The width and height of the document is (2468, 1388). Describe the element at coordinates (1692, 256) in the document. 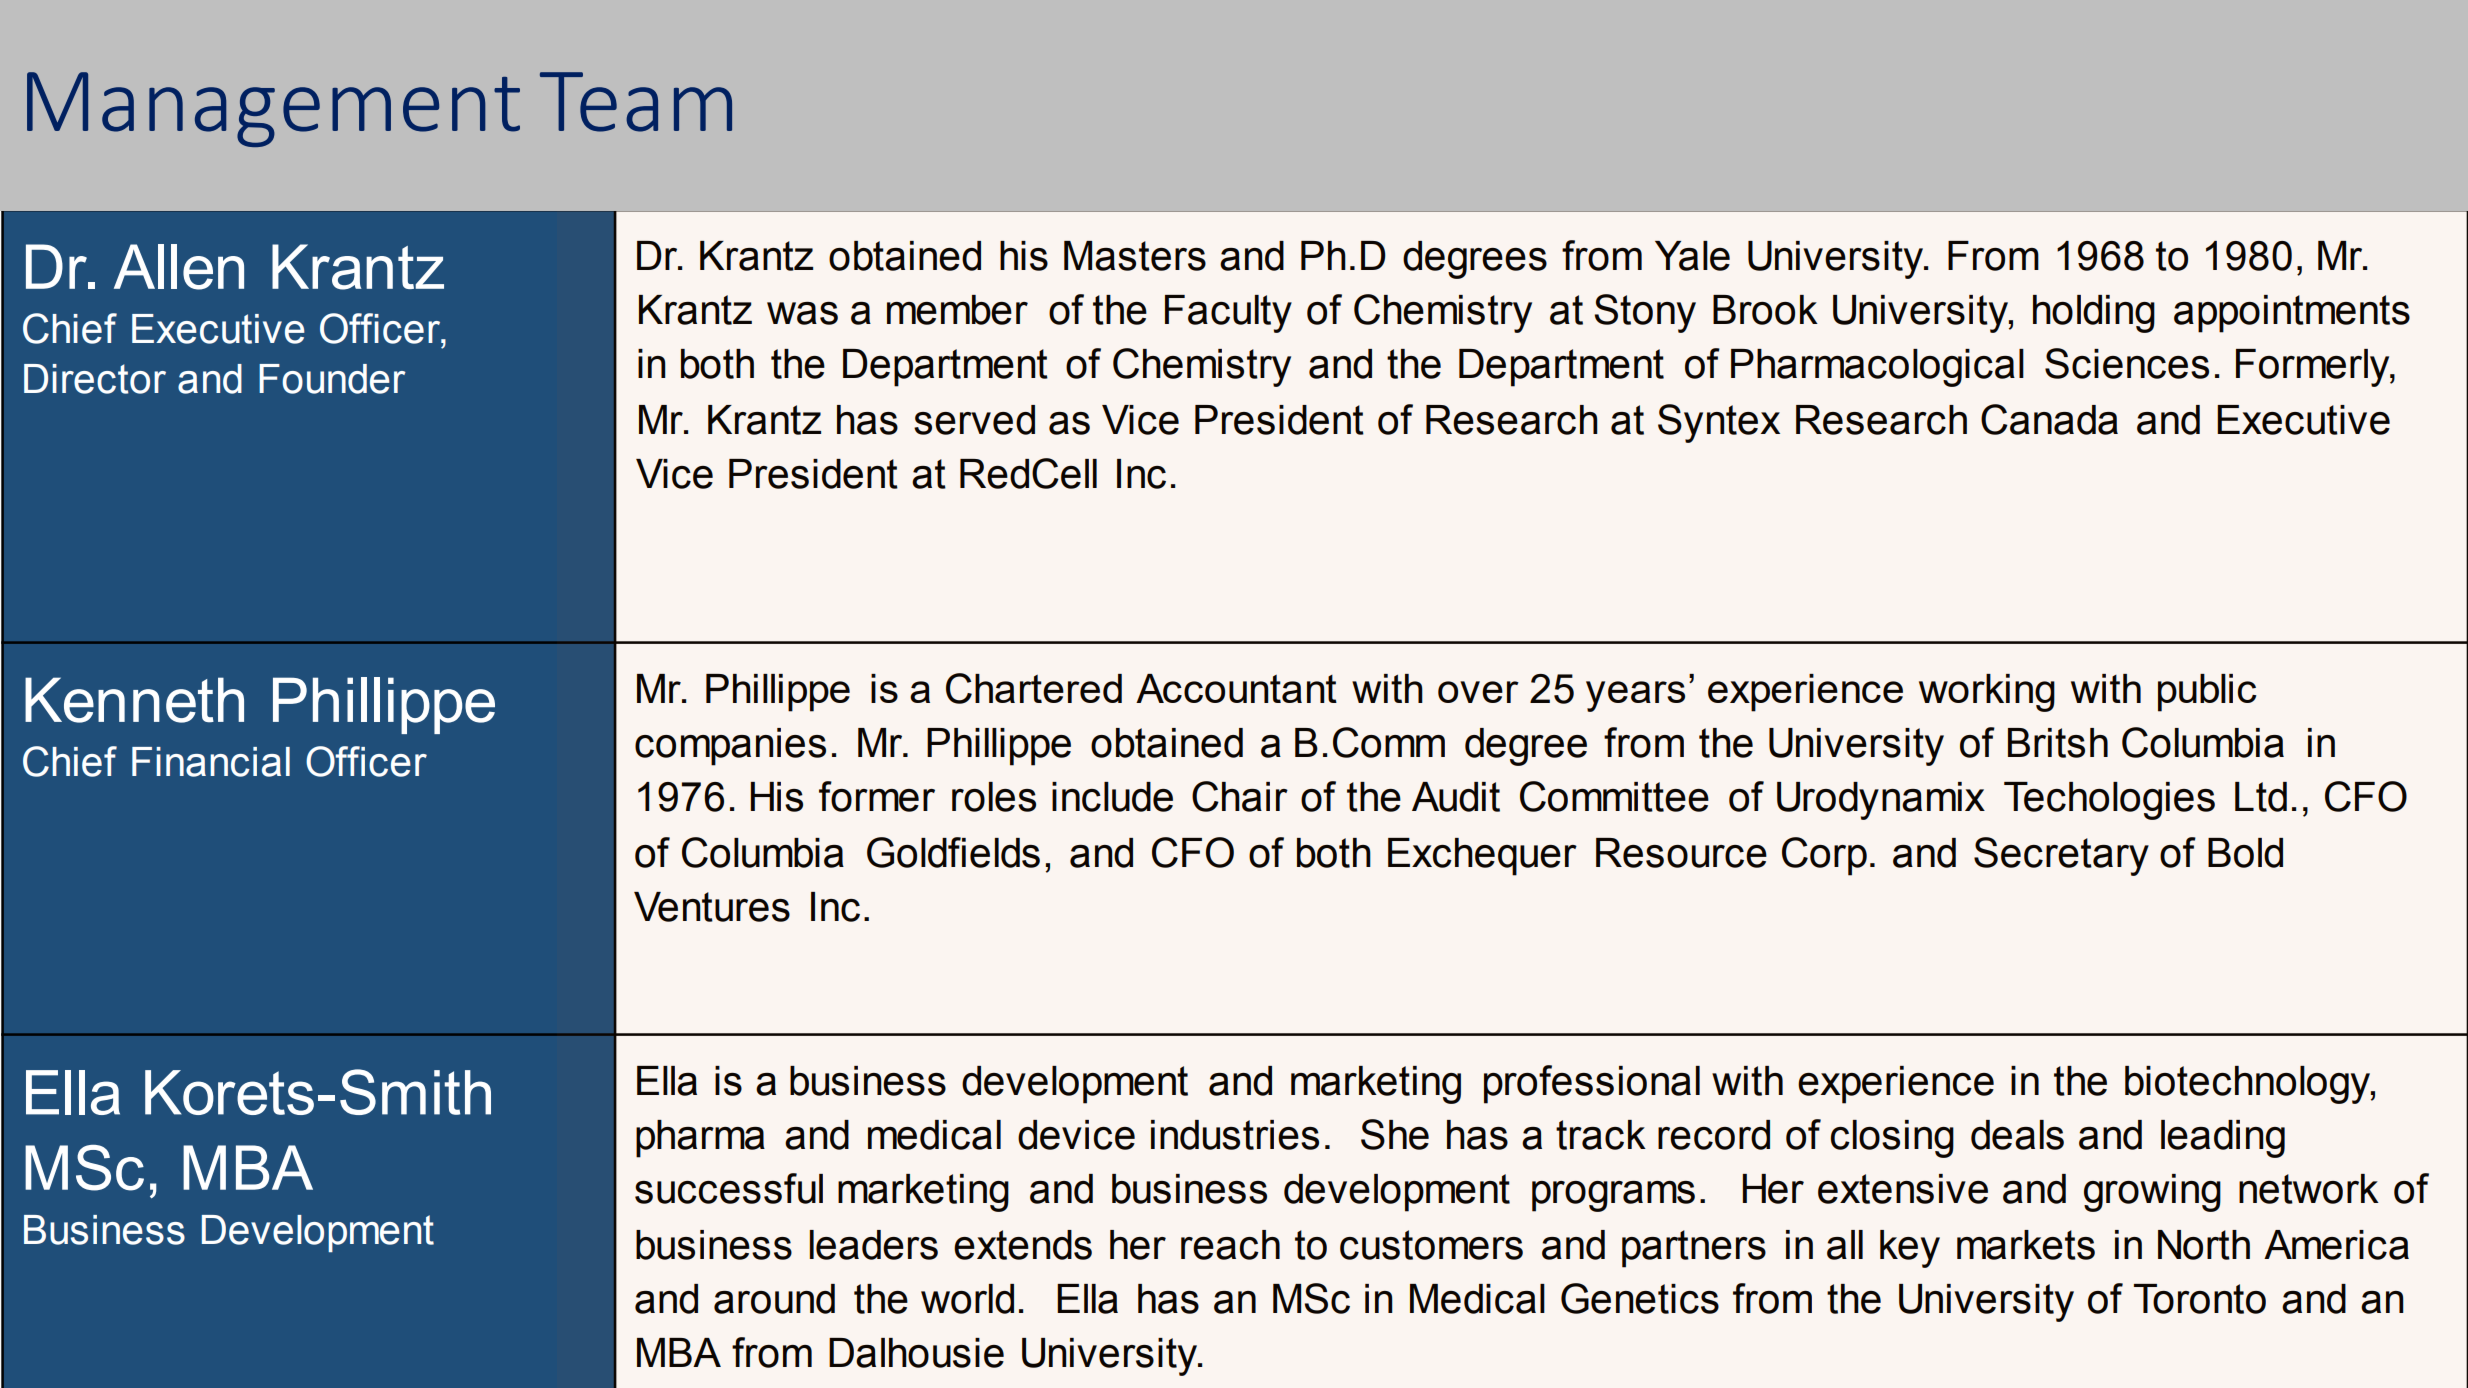

I see `Yale` at that location.
